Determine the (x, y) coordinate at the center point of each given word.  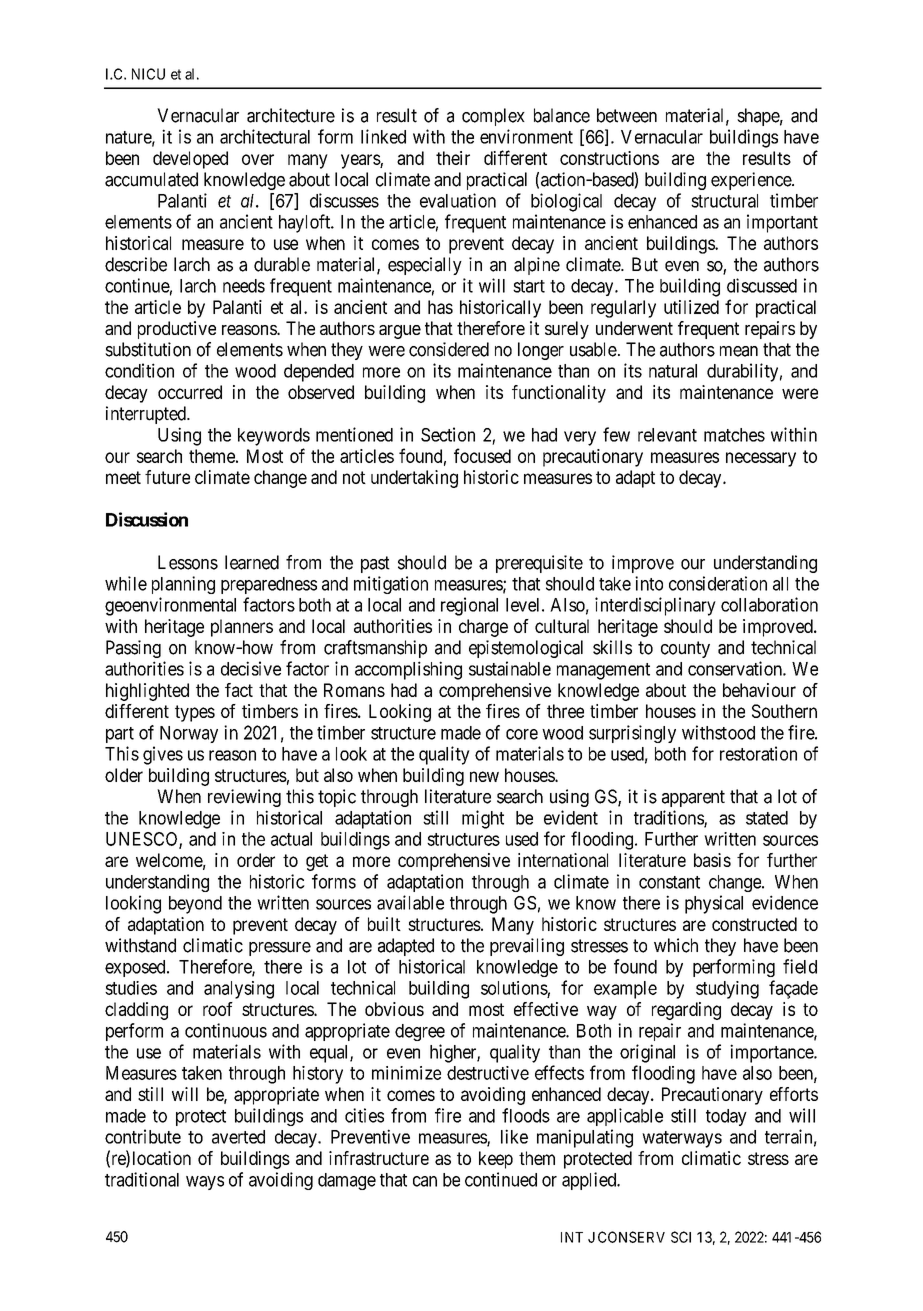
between (627, 115)
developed (190, 160)
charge (483, 628)
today (726, 1117)
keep (496, 1160)
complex (493, 117)
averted (238, 1137)
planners (242, 628)
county (685, 649)
